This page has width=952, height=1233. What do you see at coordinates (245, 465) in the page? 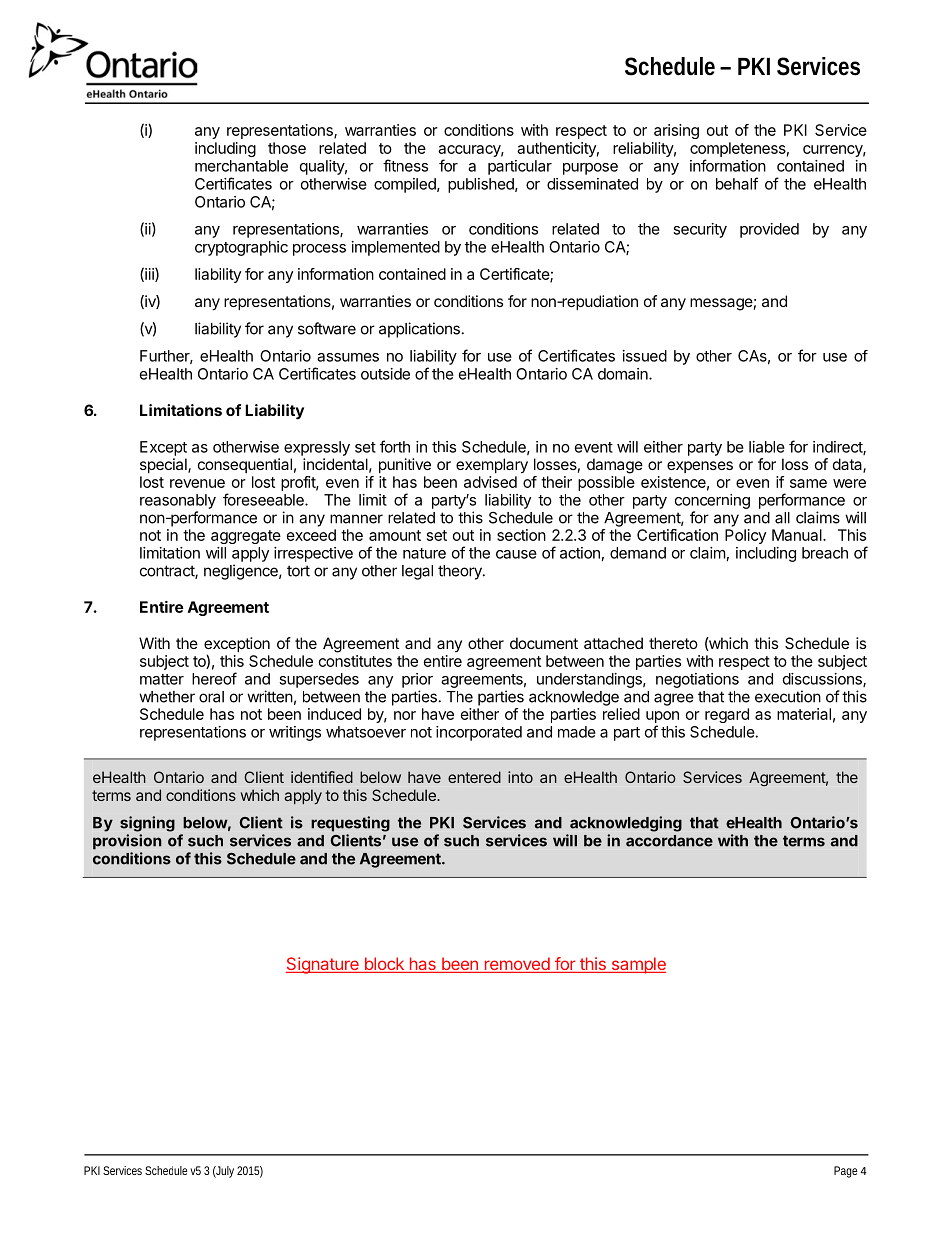
I see `consequential` at bounding box center [245, 465].
